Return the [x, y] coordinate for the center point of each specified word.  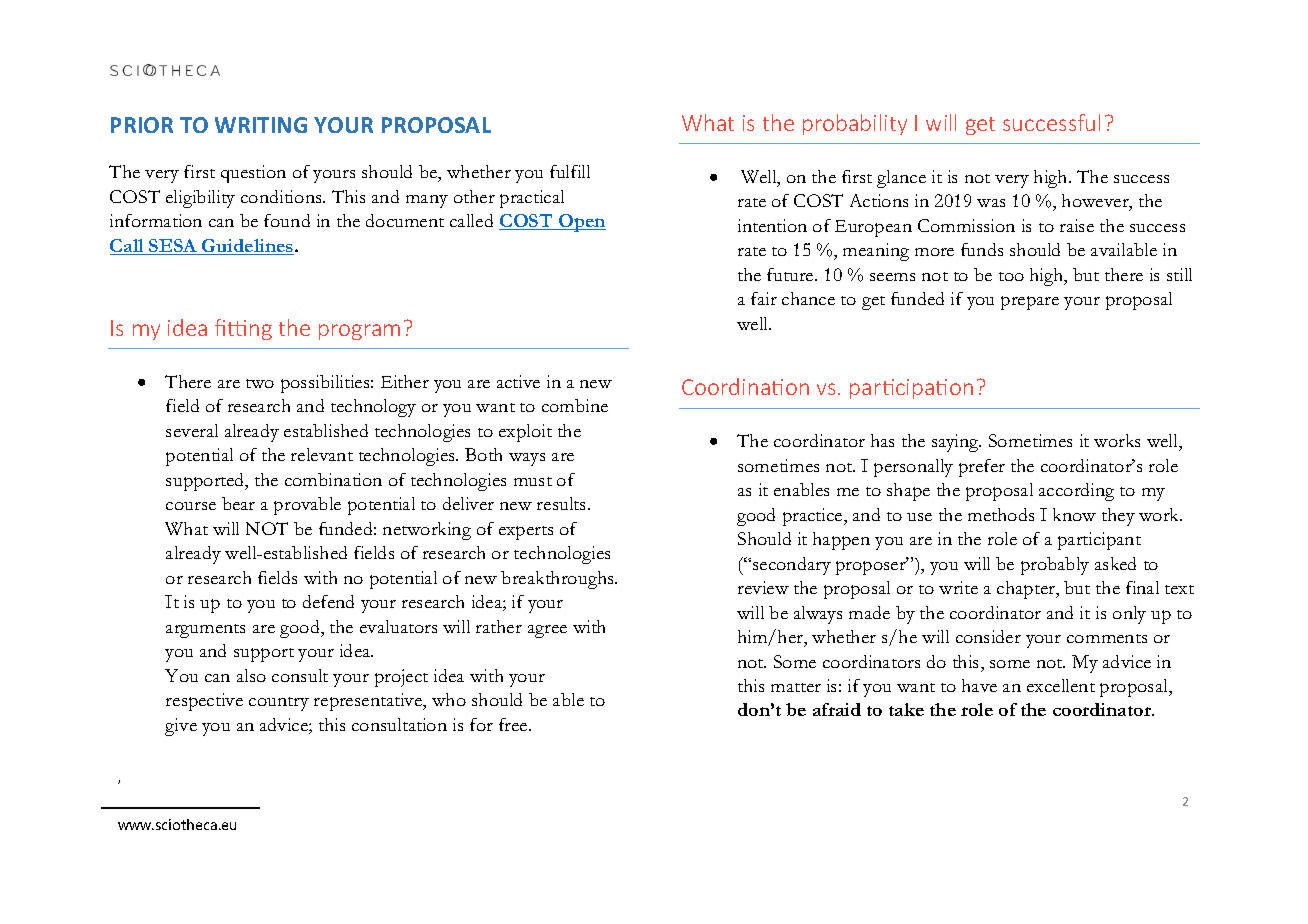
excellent [1061, 685]
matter [796, 687]
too [1011, 276]
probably [1055, 566]
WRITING [261, 125]
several [192, 430]
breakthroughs [558, 580]
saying [956, 443]
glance [901, 179]
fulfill [570, 171]
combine [575, 405]
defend [328, 601]
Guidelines [248, 247]
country [279, 704]
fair [764, 298]
